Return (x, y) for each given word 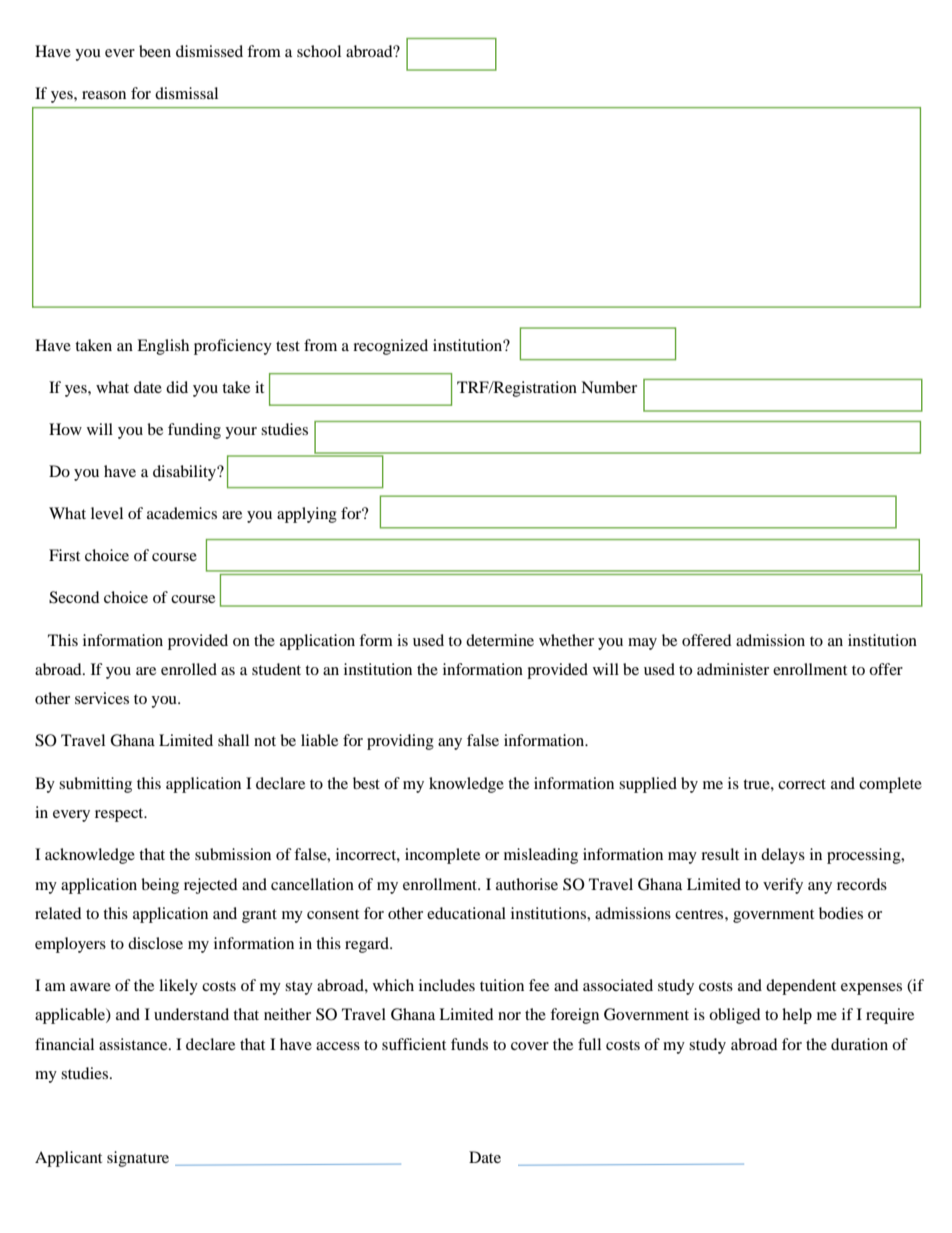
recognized (390, 347)
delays (783, 856)
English (163, 347)
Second (74, 597)
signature (138, 1159)
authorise (527, 884)
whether (566, 640)
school (319, 51)
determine (500, 640)
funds (469, 1044)
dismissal (186, 93)
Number (609, 387)
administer (733, 669)
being (160, 886)
